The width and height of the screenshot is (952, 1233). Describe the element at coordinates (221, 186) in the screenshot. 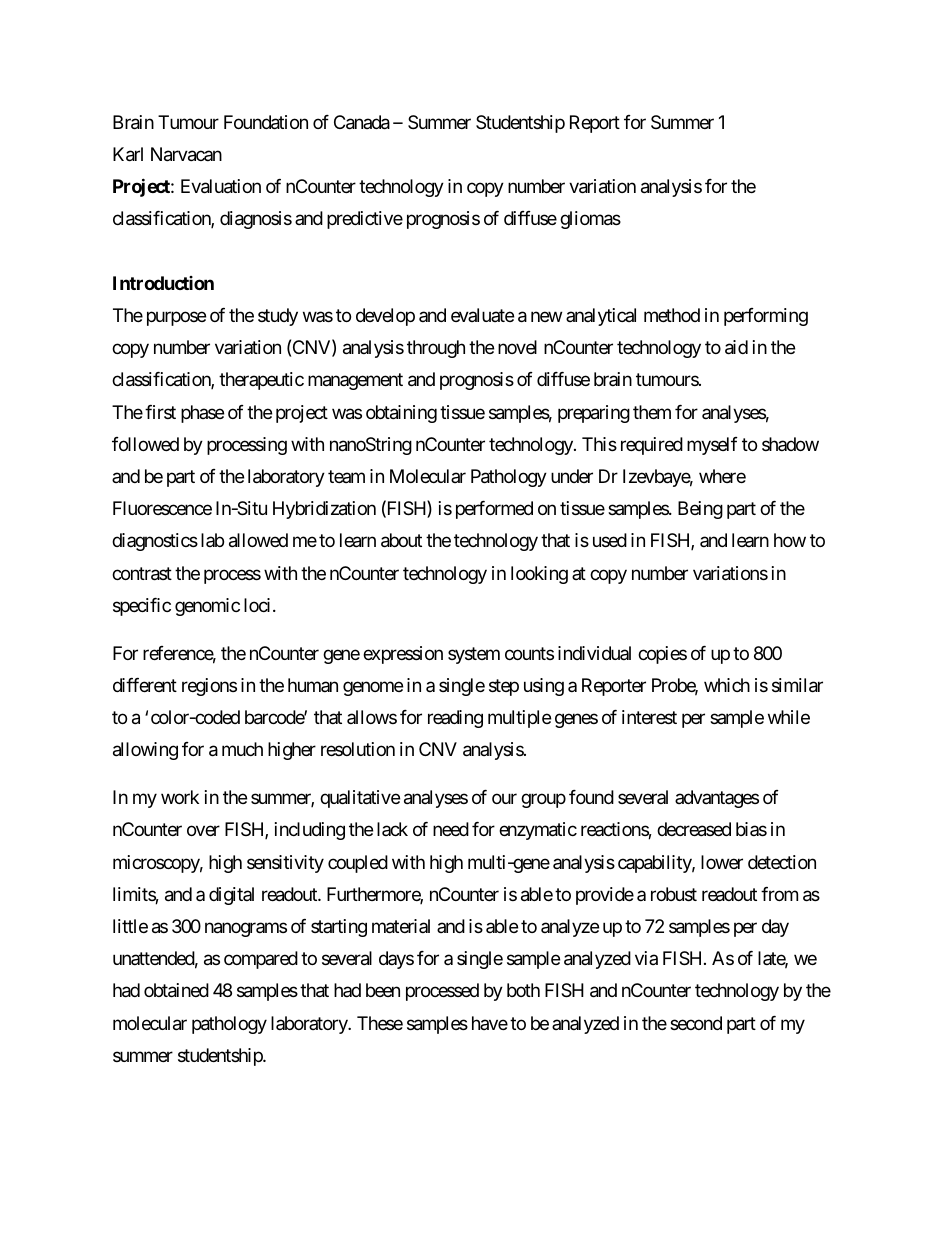

I see `Evaluation` at that location.
